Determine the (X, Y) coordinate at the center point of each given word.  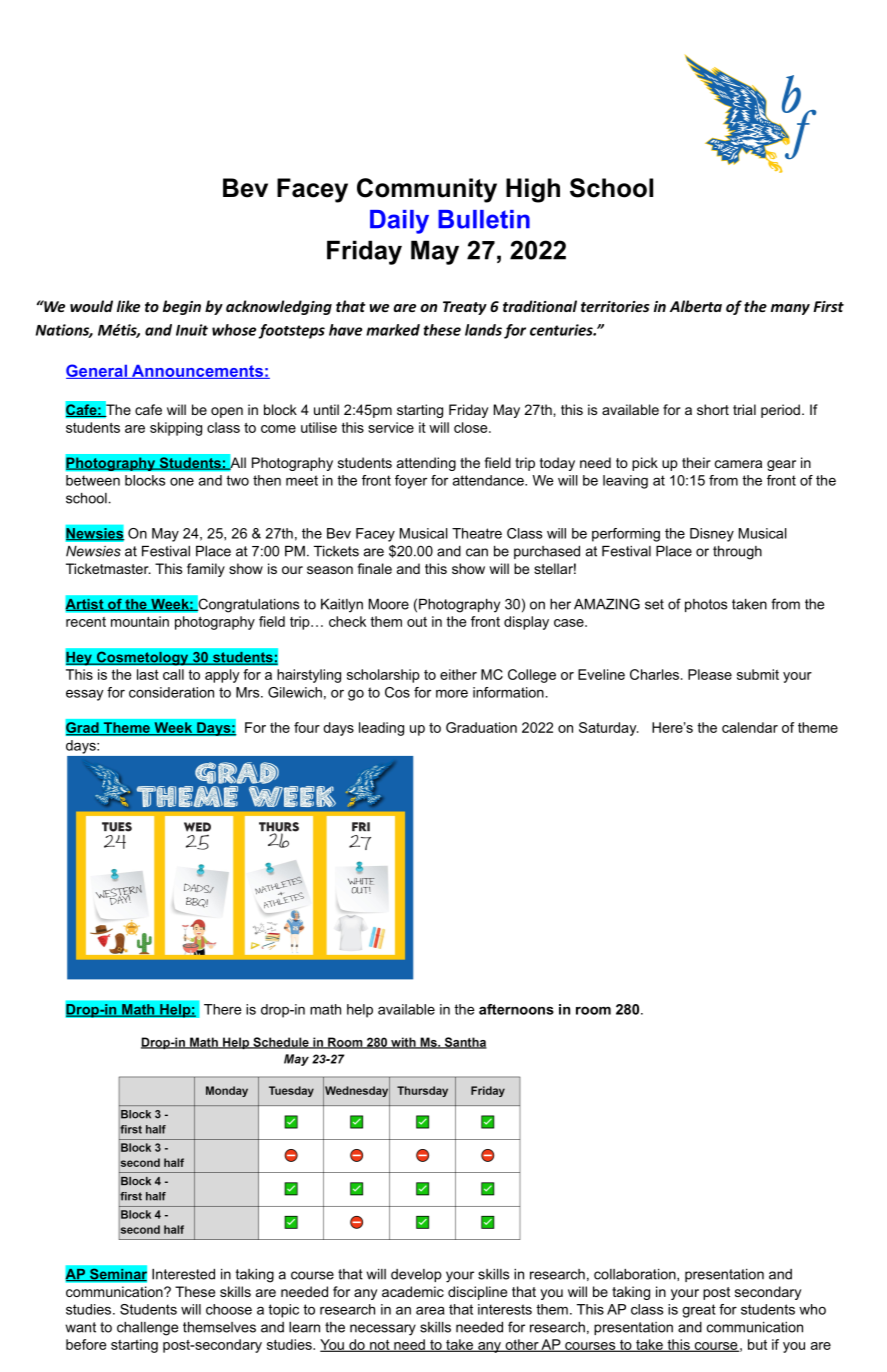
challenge (147, 1329)
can (477, 552)
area (430, 1310)
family (206, 570)
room (593, 1010)
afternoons (516, 1009)
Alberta (696, 306)
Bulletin (484, 219)
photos (706, 605)
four (307, 727)
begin (182, 307)
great (699, 1311)
